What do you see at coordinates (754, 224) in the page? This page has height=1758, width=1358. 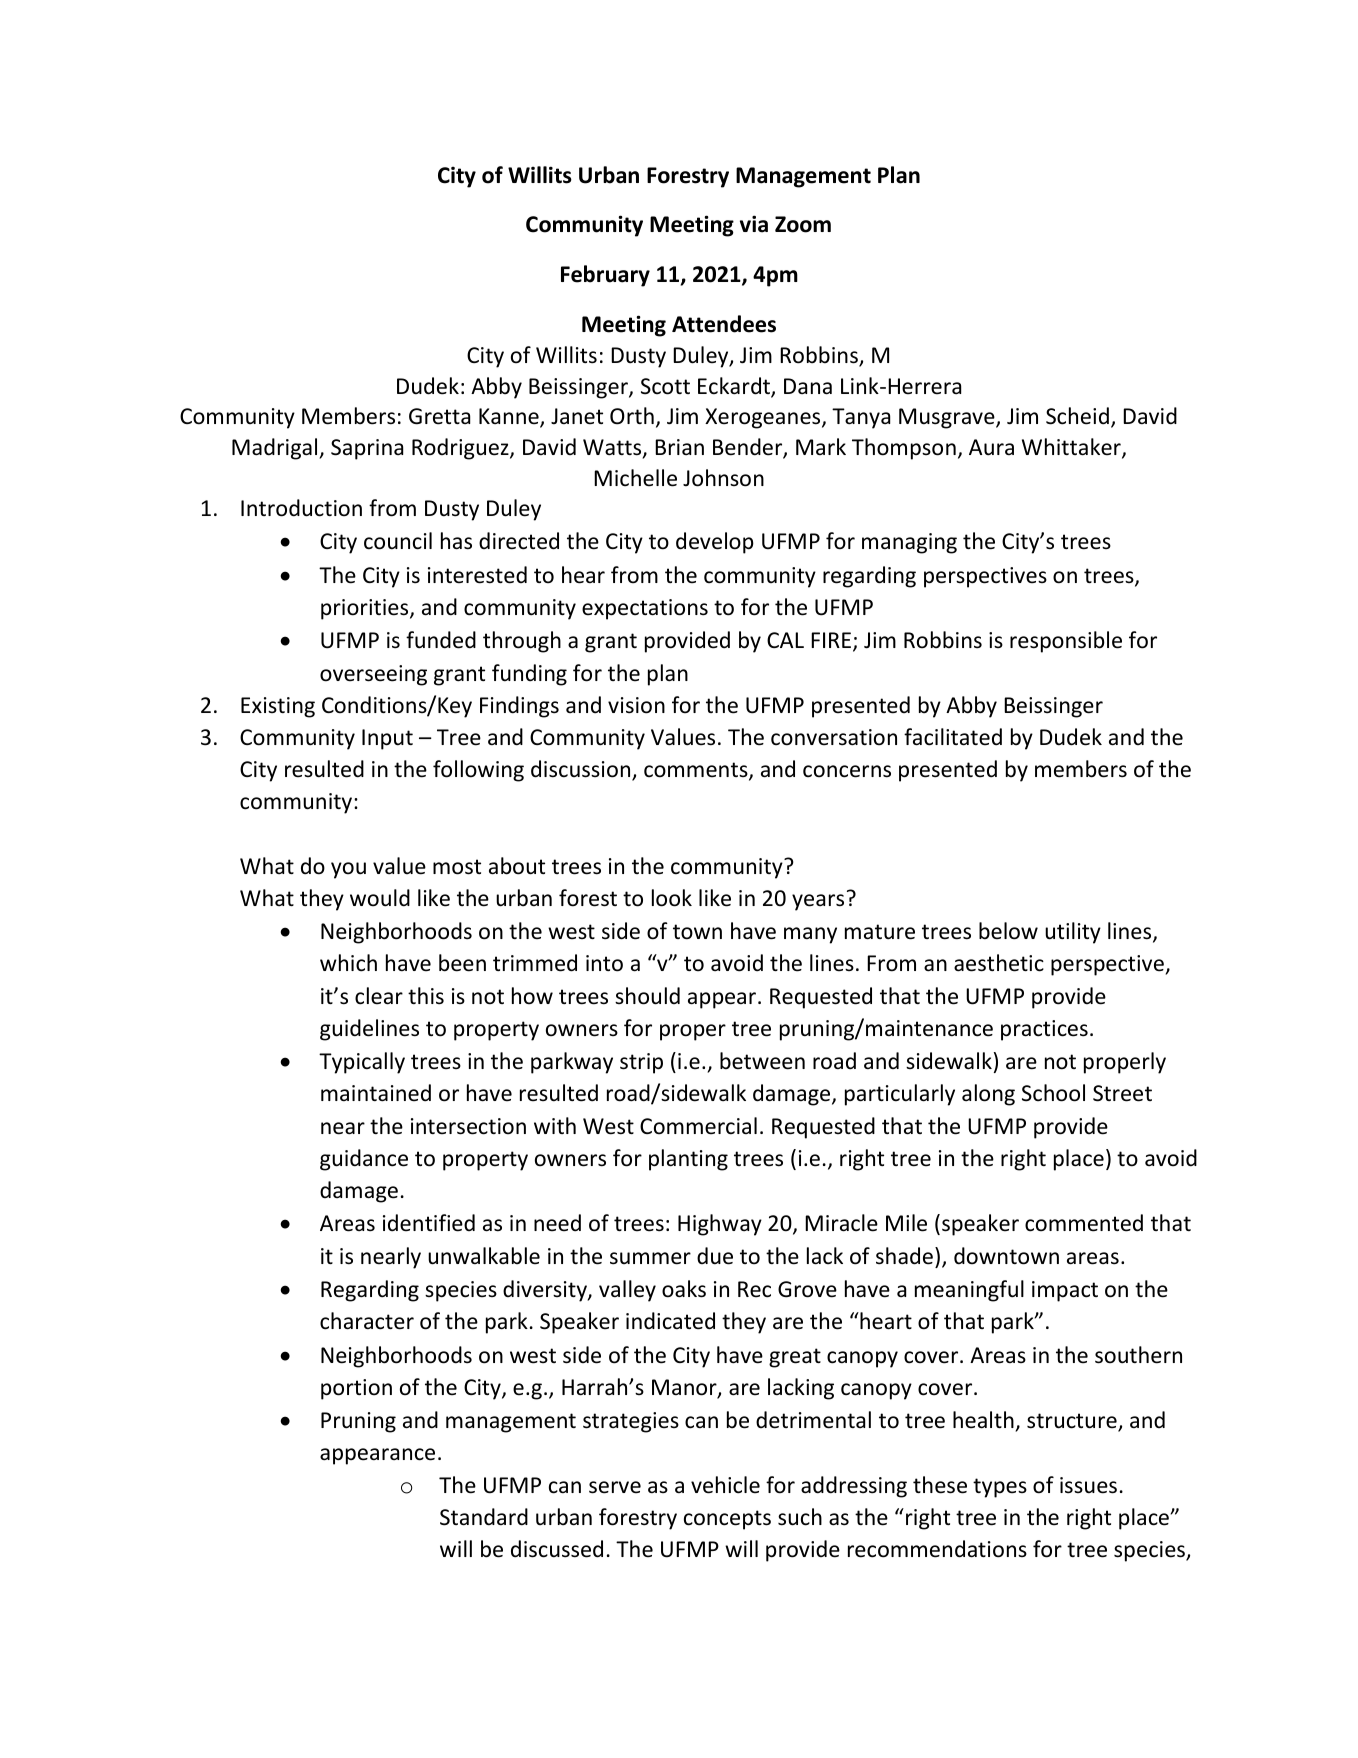 I see `via` at bounding box center [754, 224].
